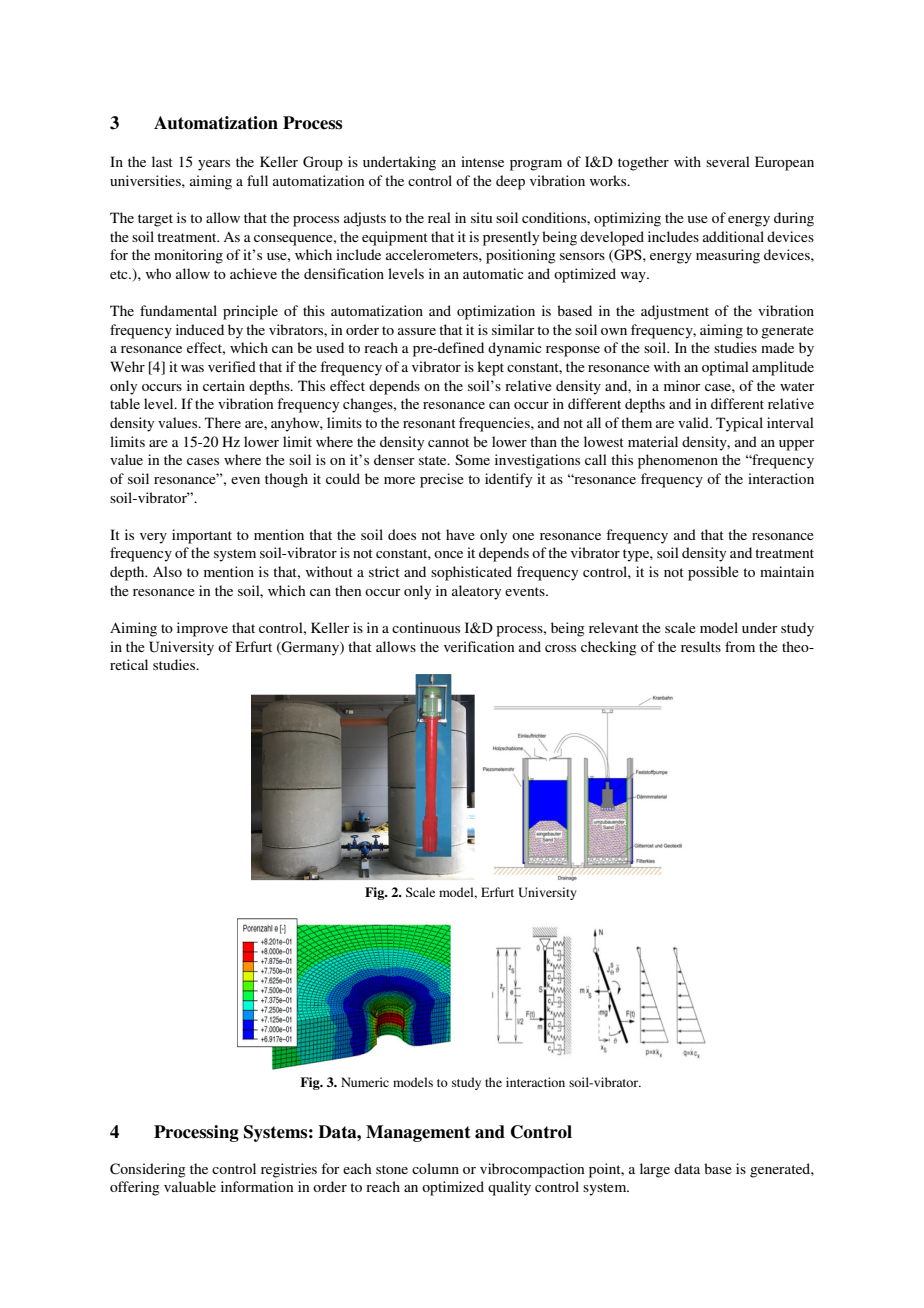 The height and width of the screenshot is (1308, 924). I want to click on years, so click(214, 165).
